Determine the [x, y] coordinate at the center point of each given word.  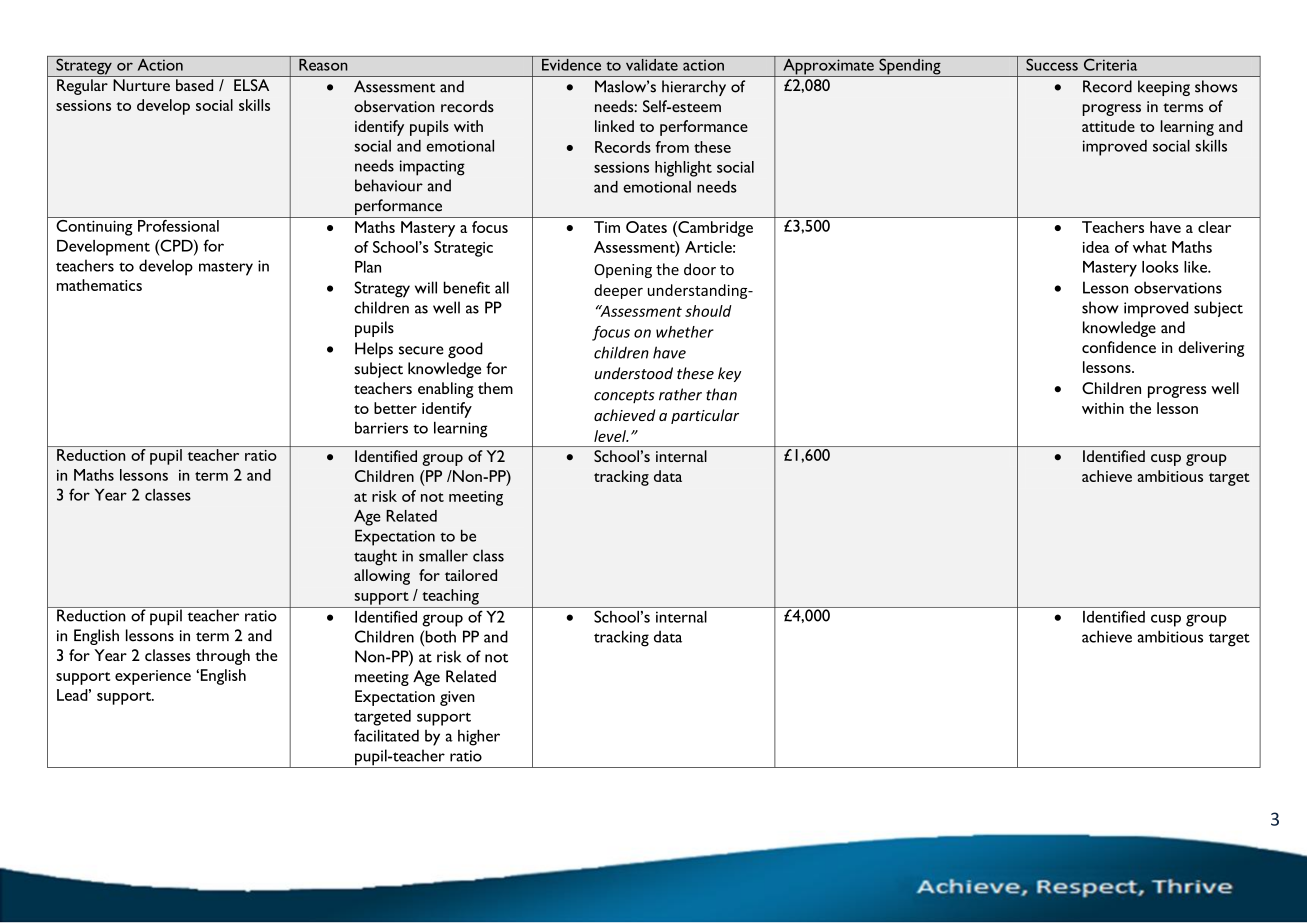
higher [479, 737]
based [194, 85]
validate [651, 63]
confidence [1119, 347]
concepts [624, 396]
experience [153, 677]
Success [1052, 63]
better [395, 408]
